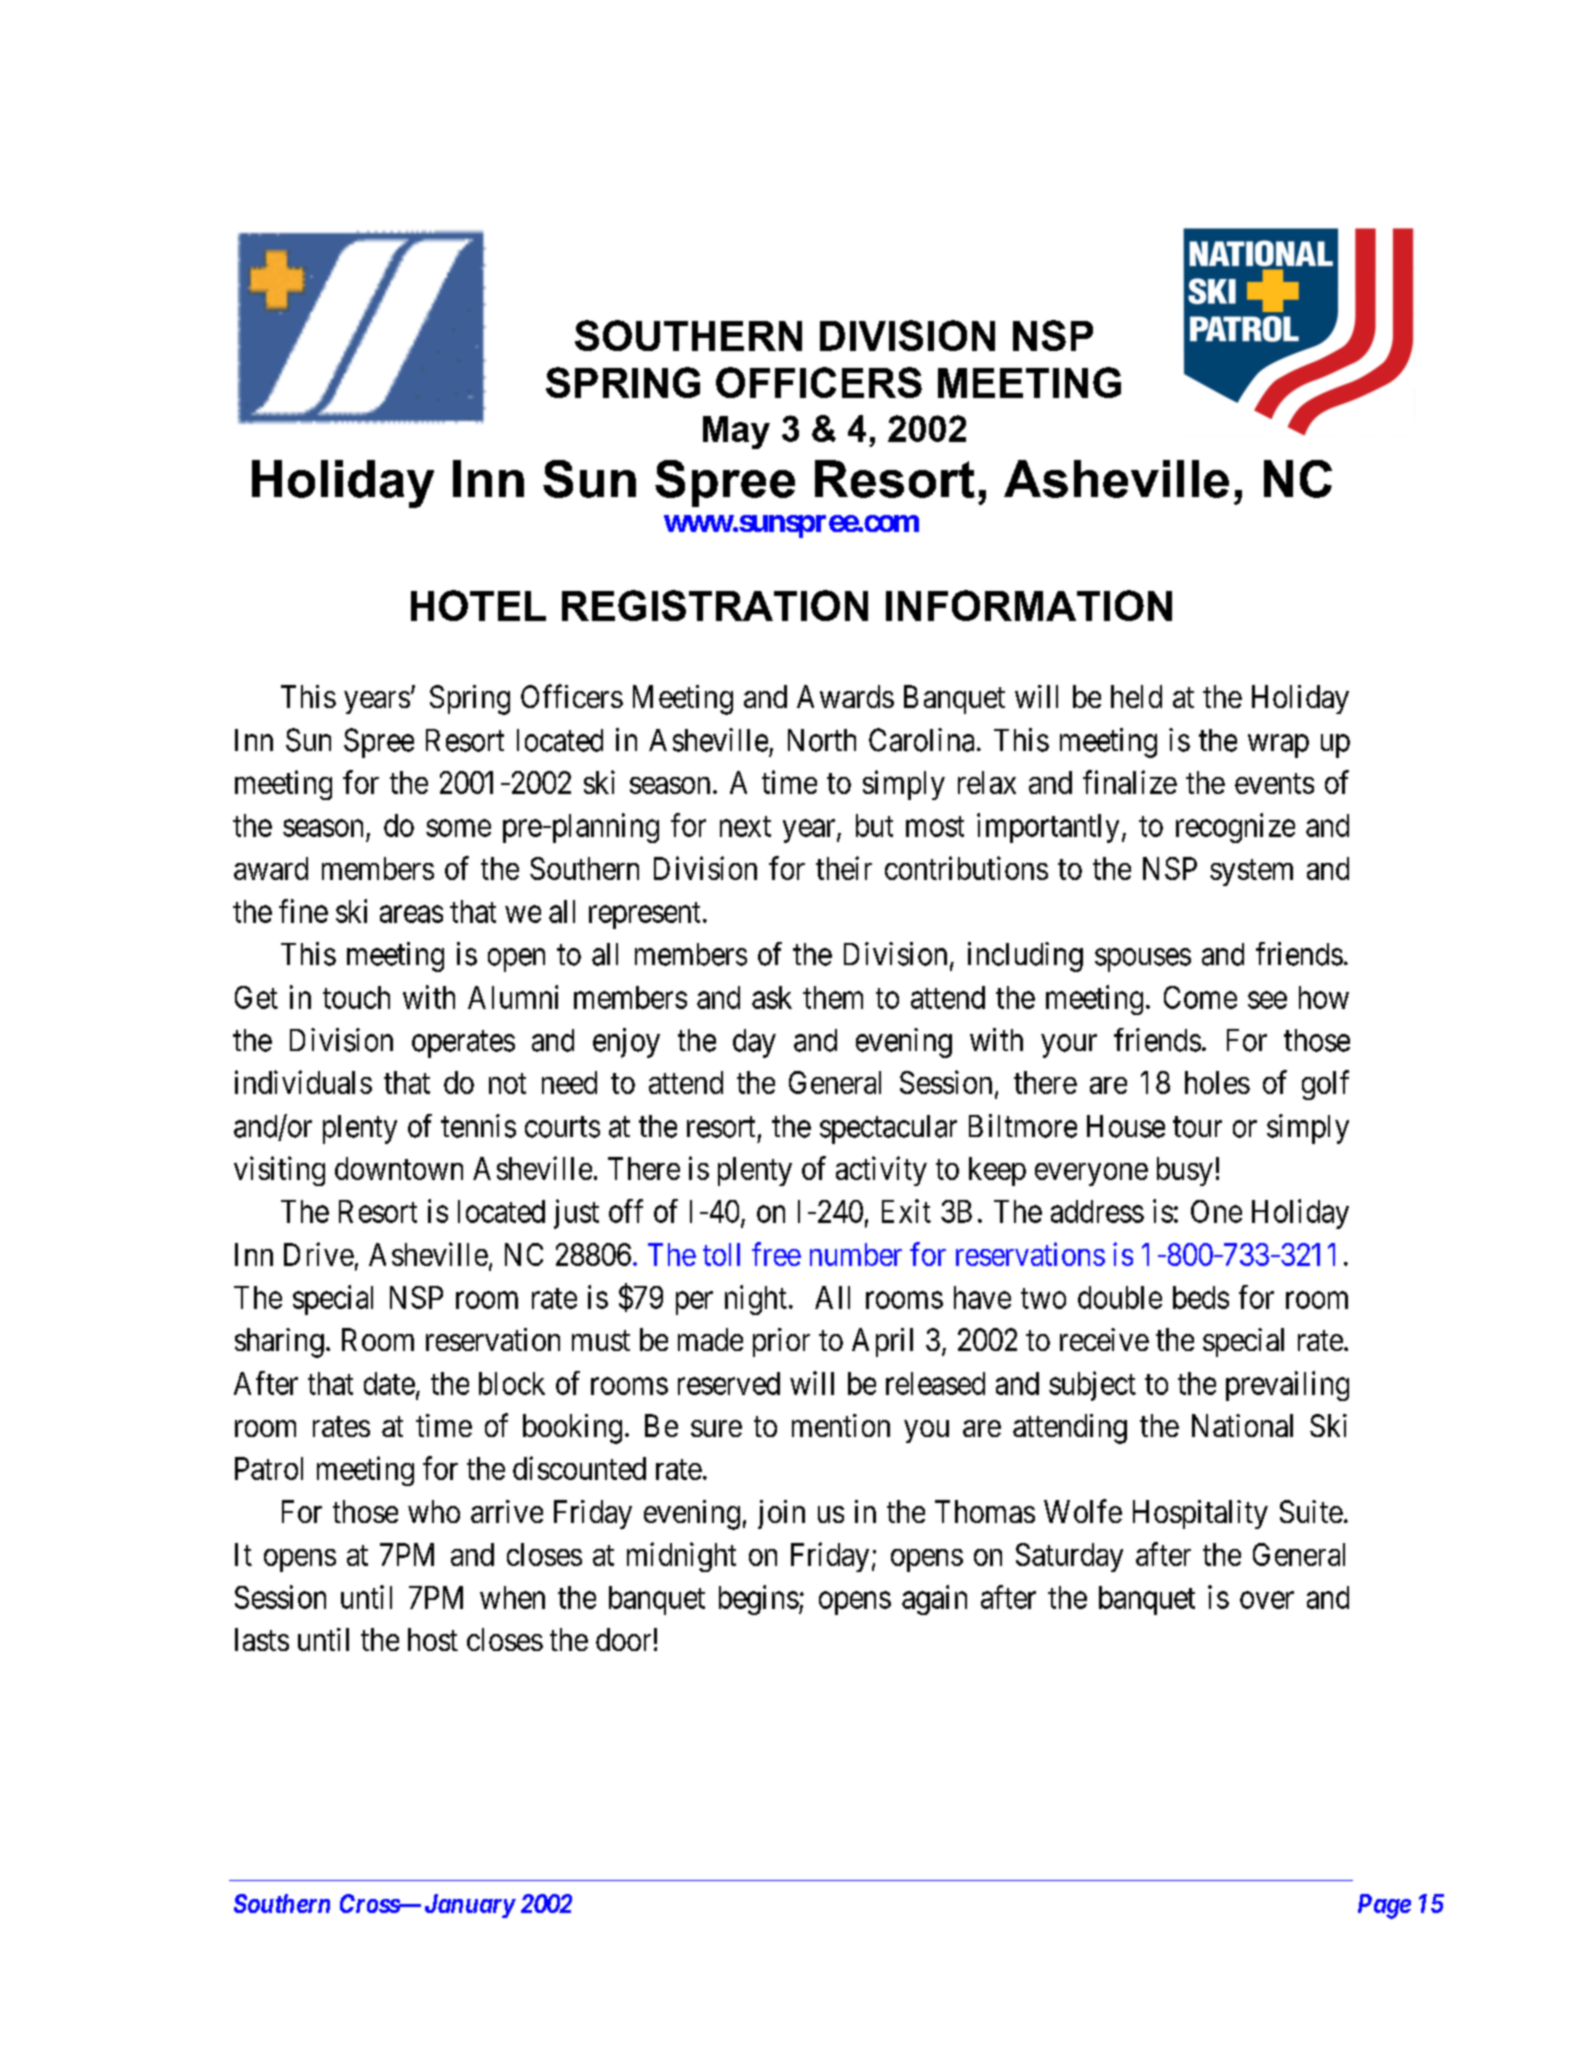  What do you see at coordinates (881, 1171) in the screenshot?
I see `activity` at bounding box center [881, 1171].
